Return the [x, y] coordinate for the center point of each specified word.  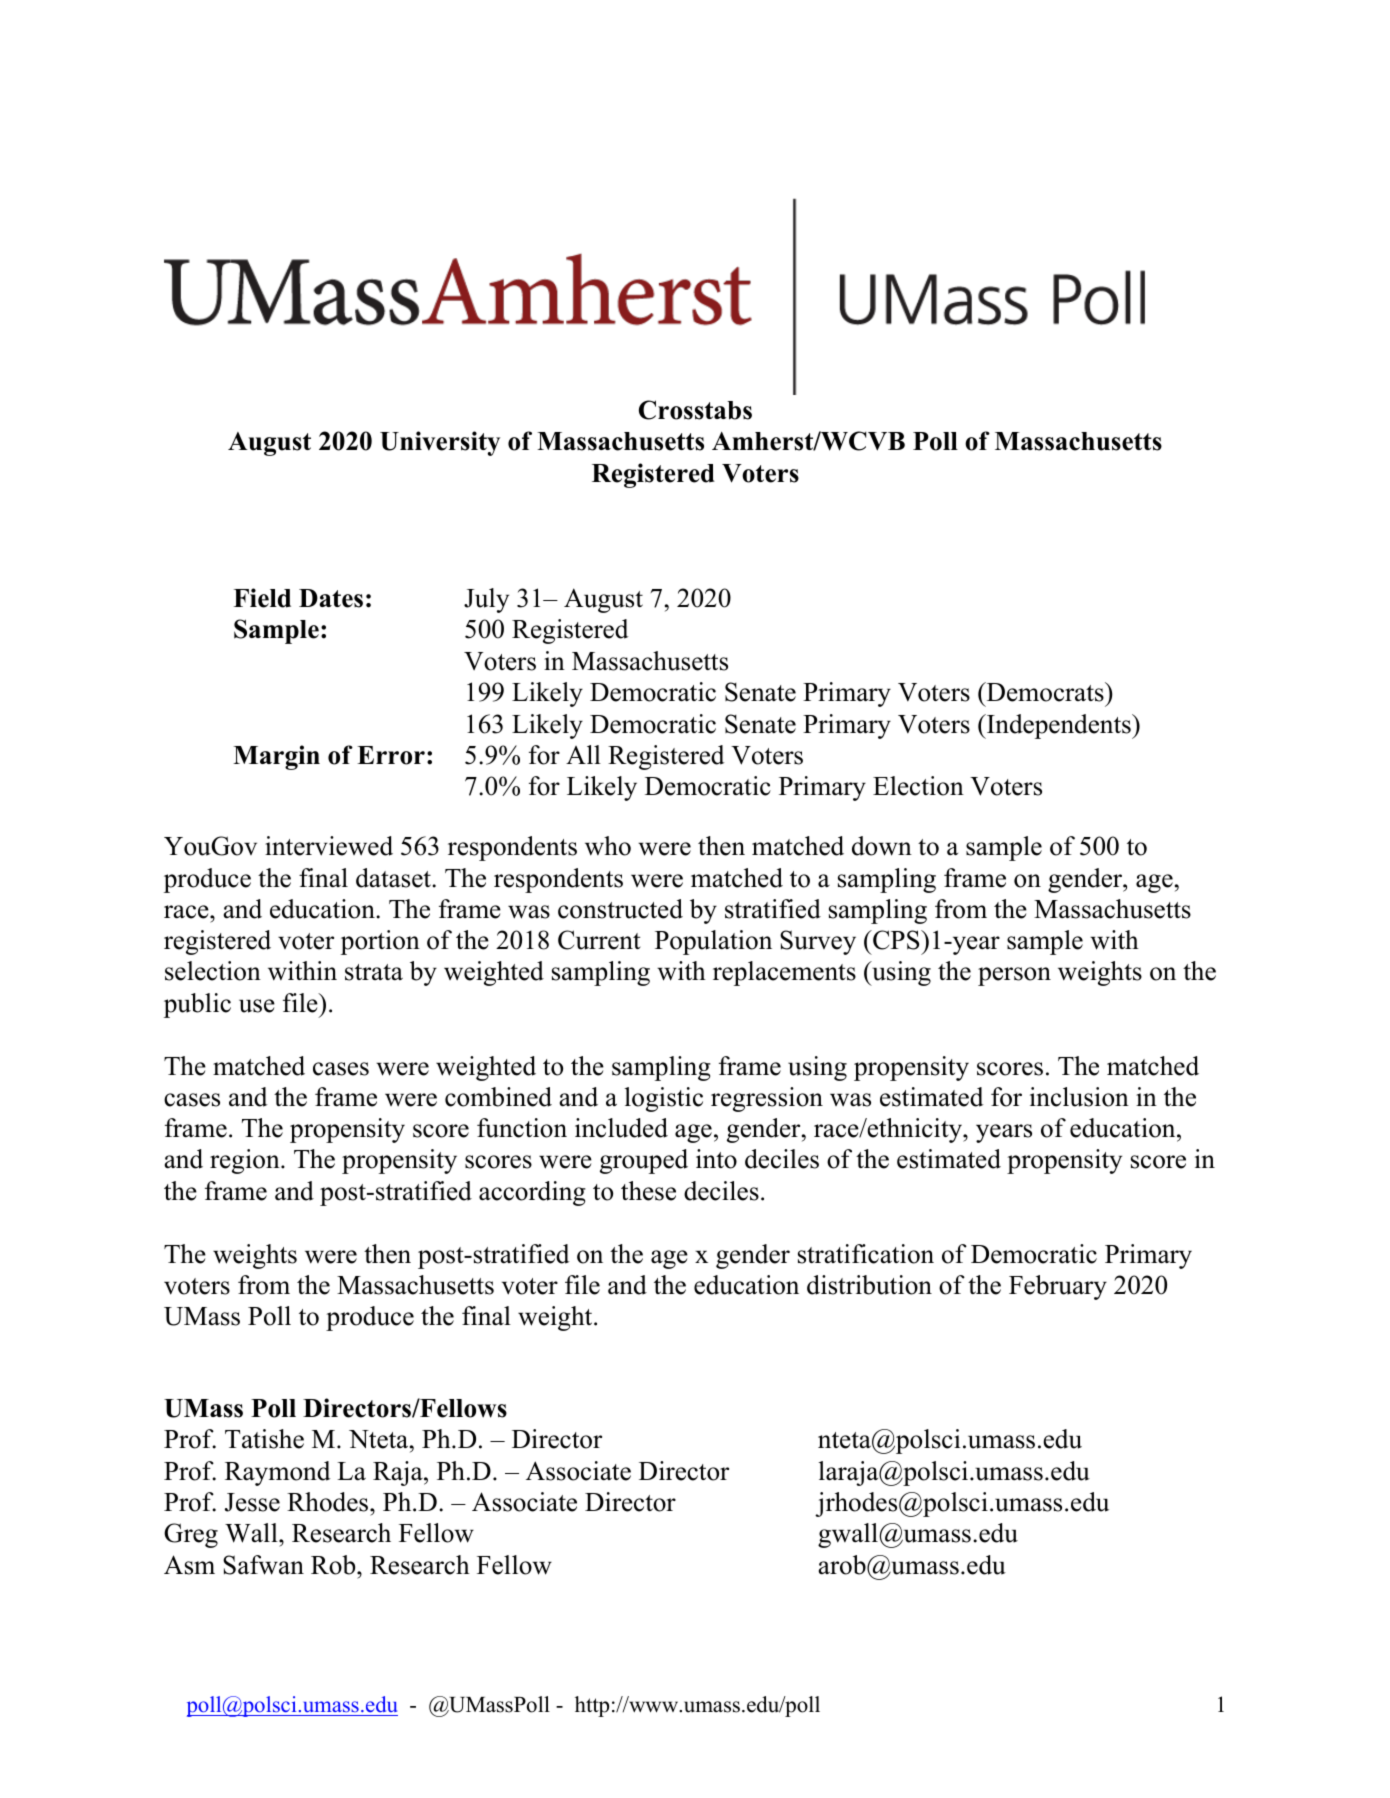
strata [374, 972]
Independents [1059, 726]
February [1058, 1287]
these [648, 1191]
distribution [869, 1285]
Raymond [278, 1473]
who [608, 846]
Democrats [1045, 692]
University [440, 443]
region [246, 1161]
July [486, 600]
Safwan [263, 1565]
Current [599, 940]
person [1014, 976]
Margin [276, 757]
